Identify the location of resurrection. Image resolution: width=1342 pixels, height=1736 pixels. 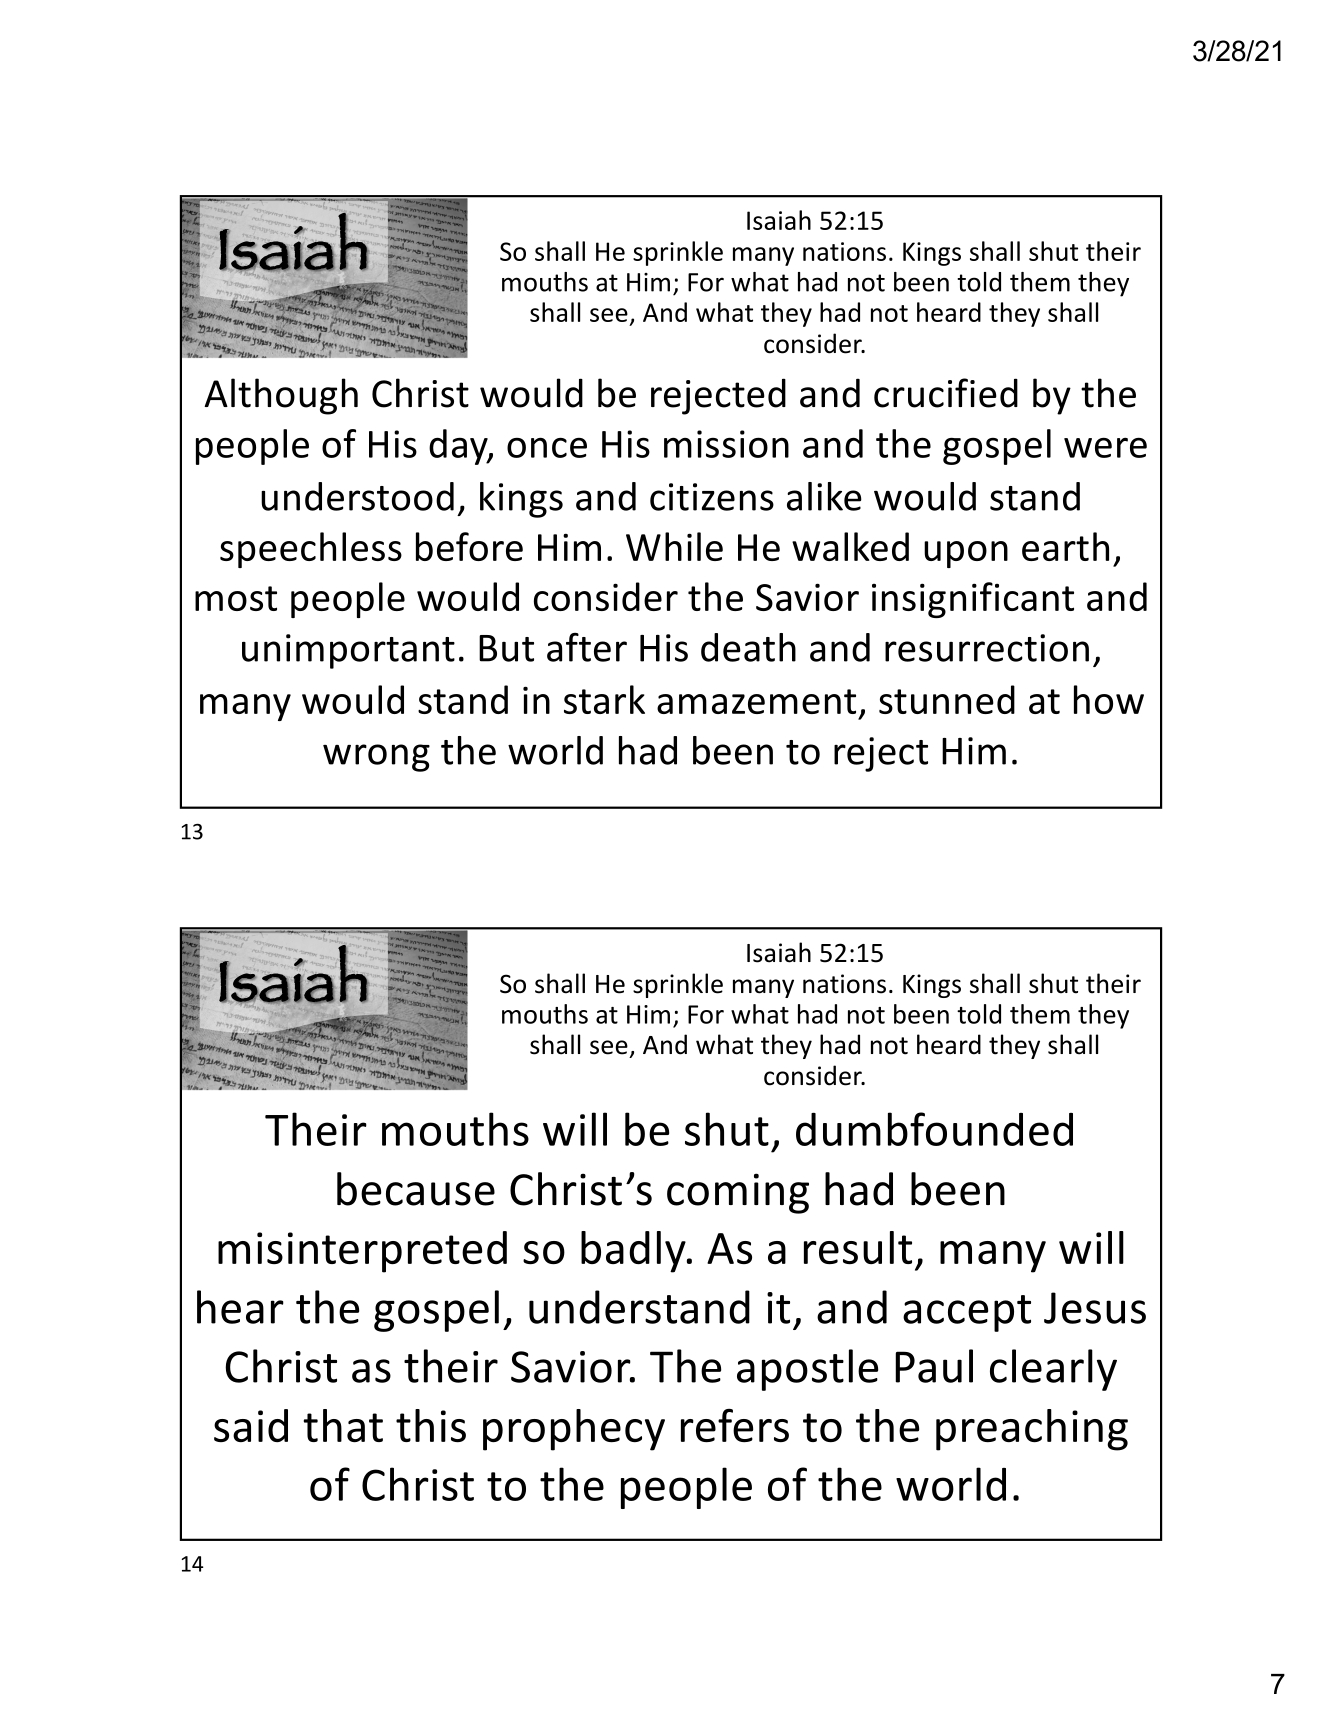
(987, 648).
